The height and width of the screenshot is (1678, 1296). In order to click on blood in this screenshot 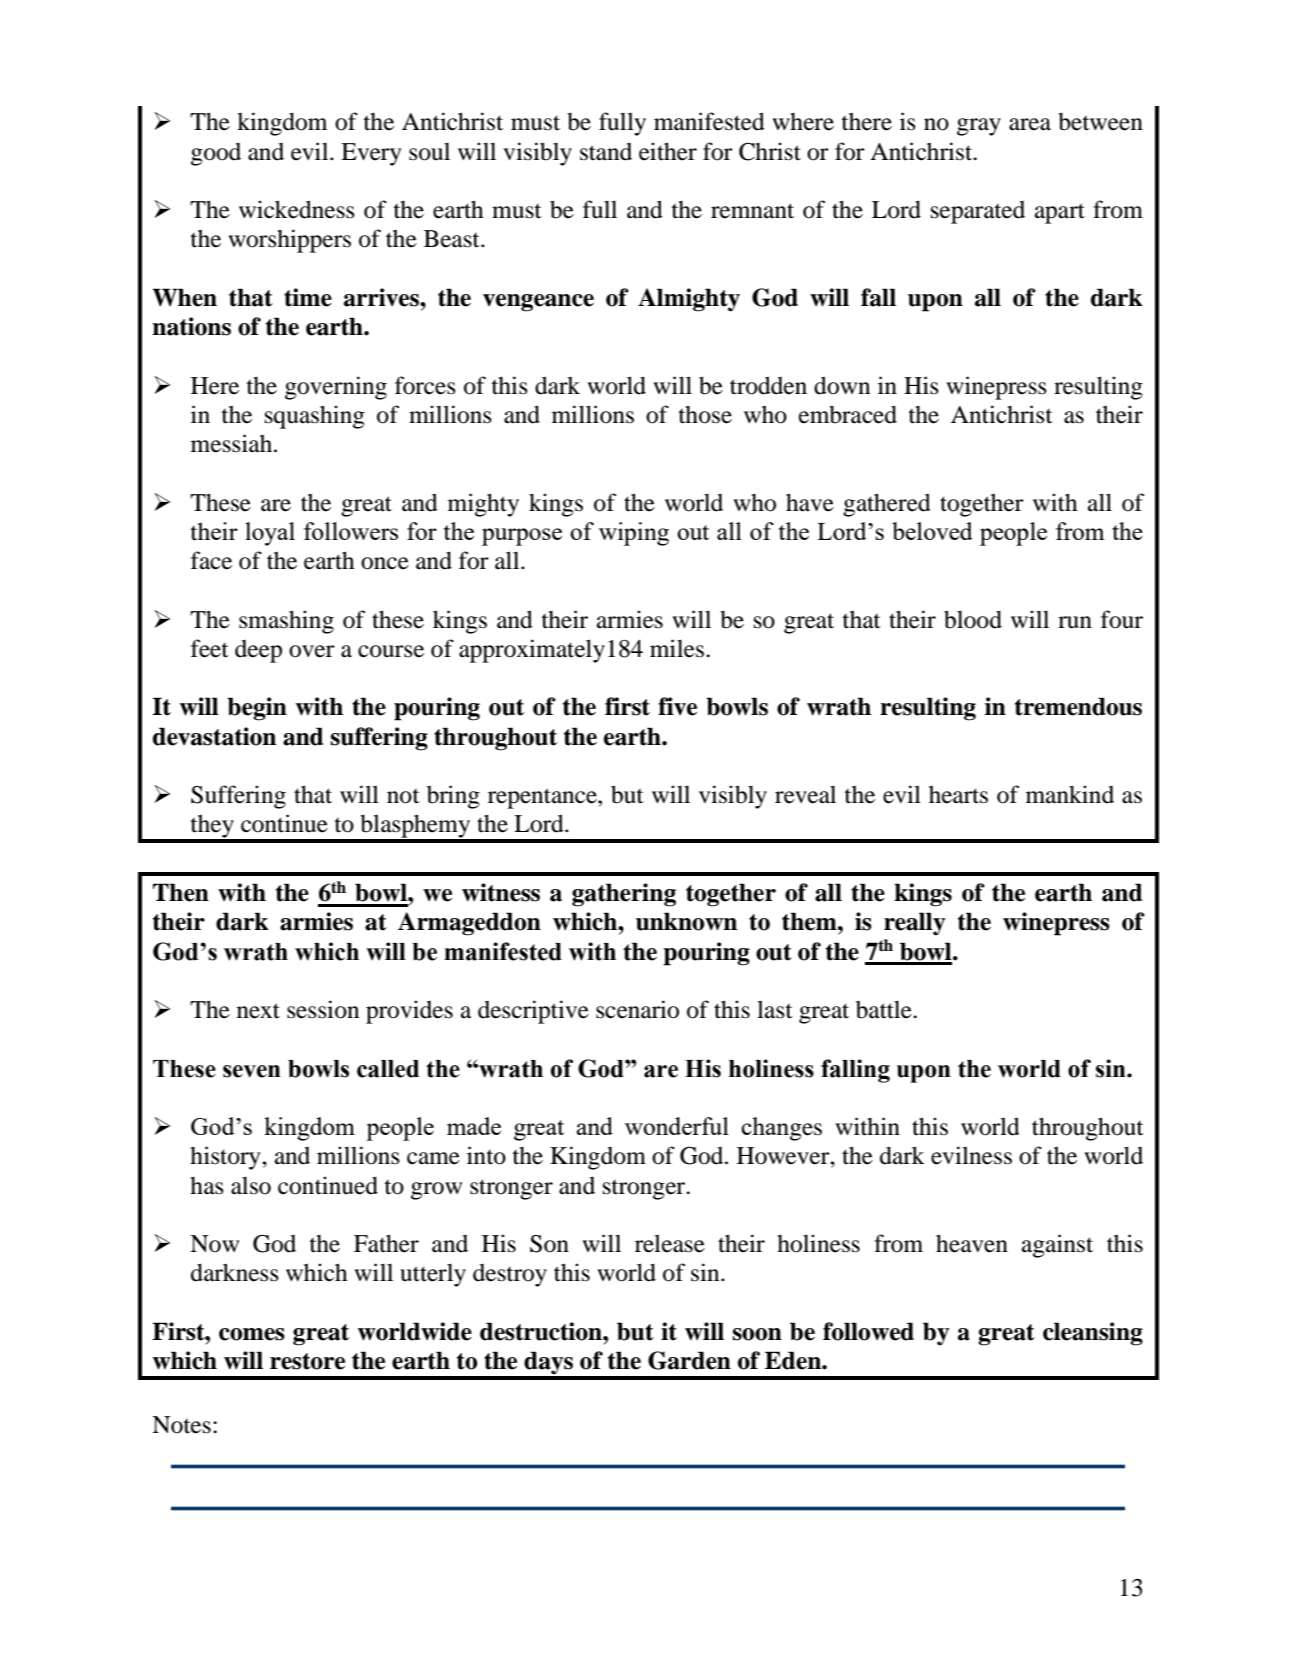, I will do `click(973, 619)`.
